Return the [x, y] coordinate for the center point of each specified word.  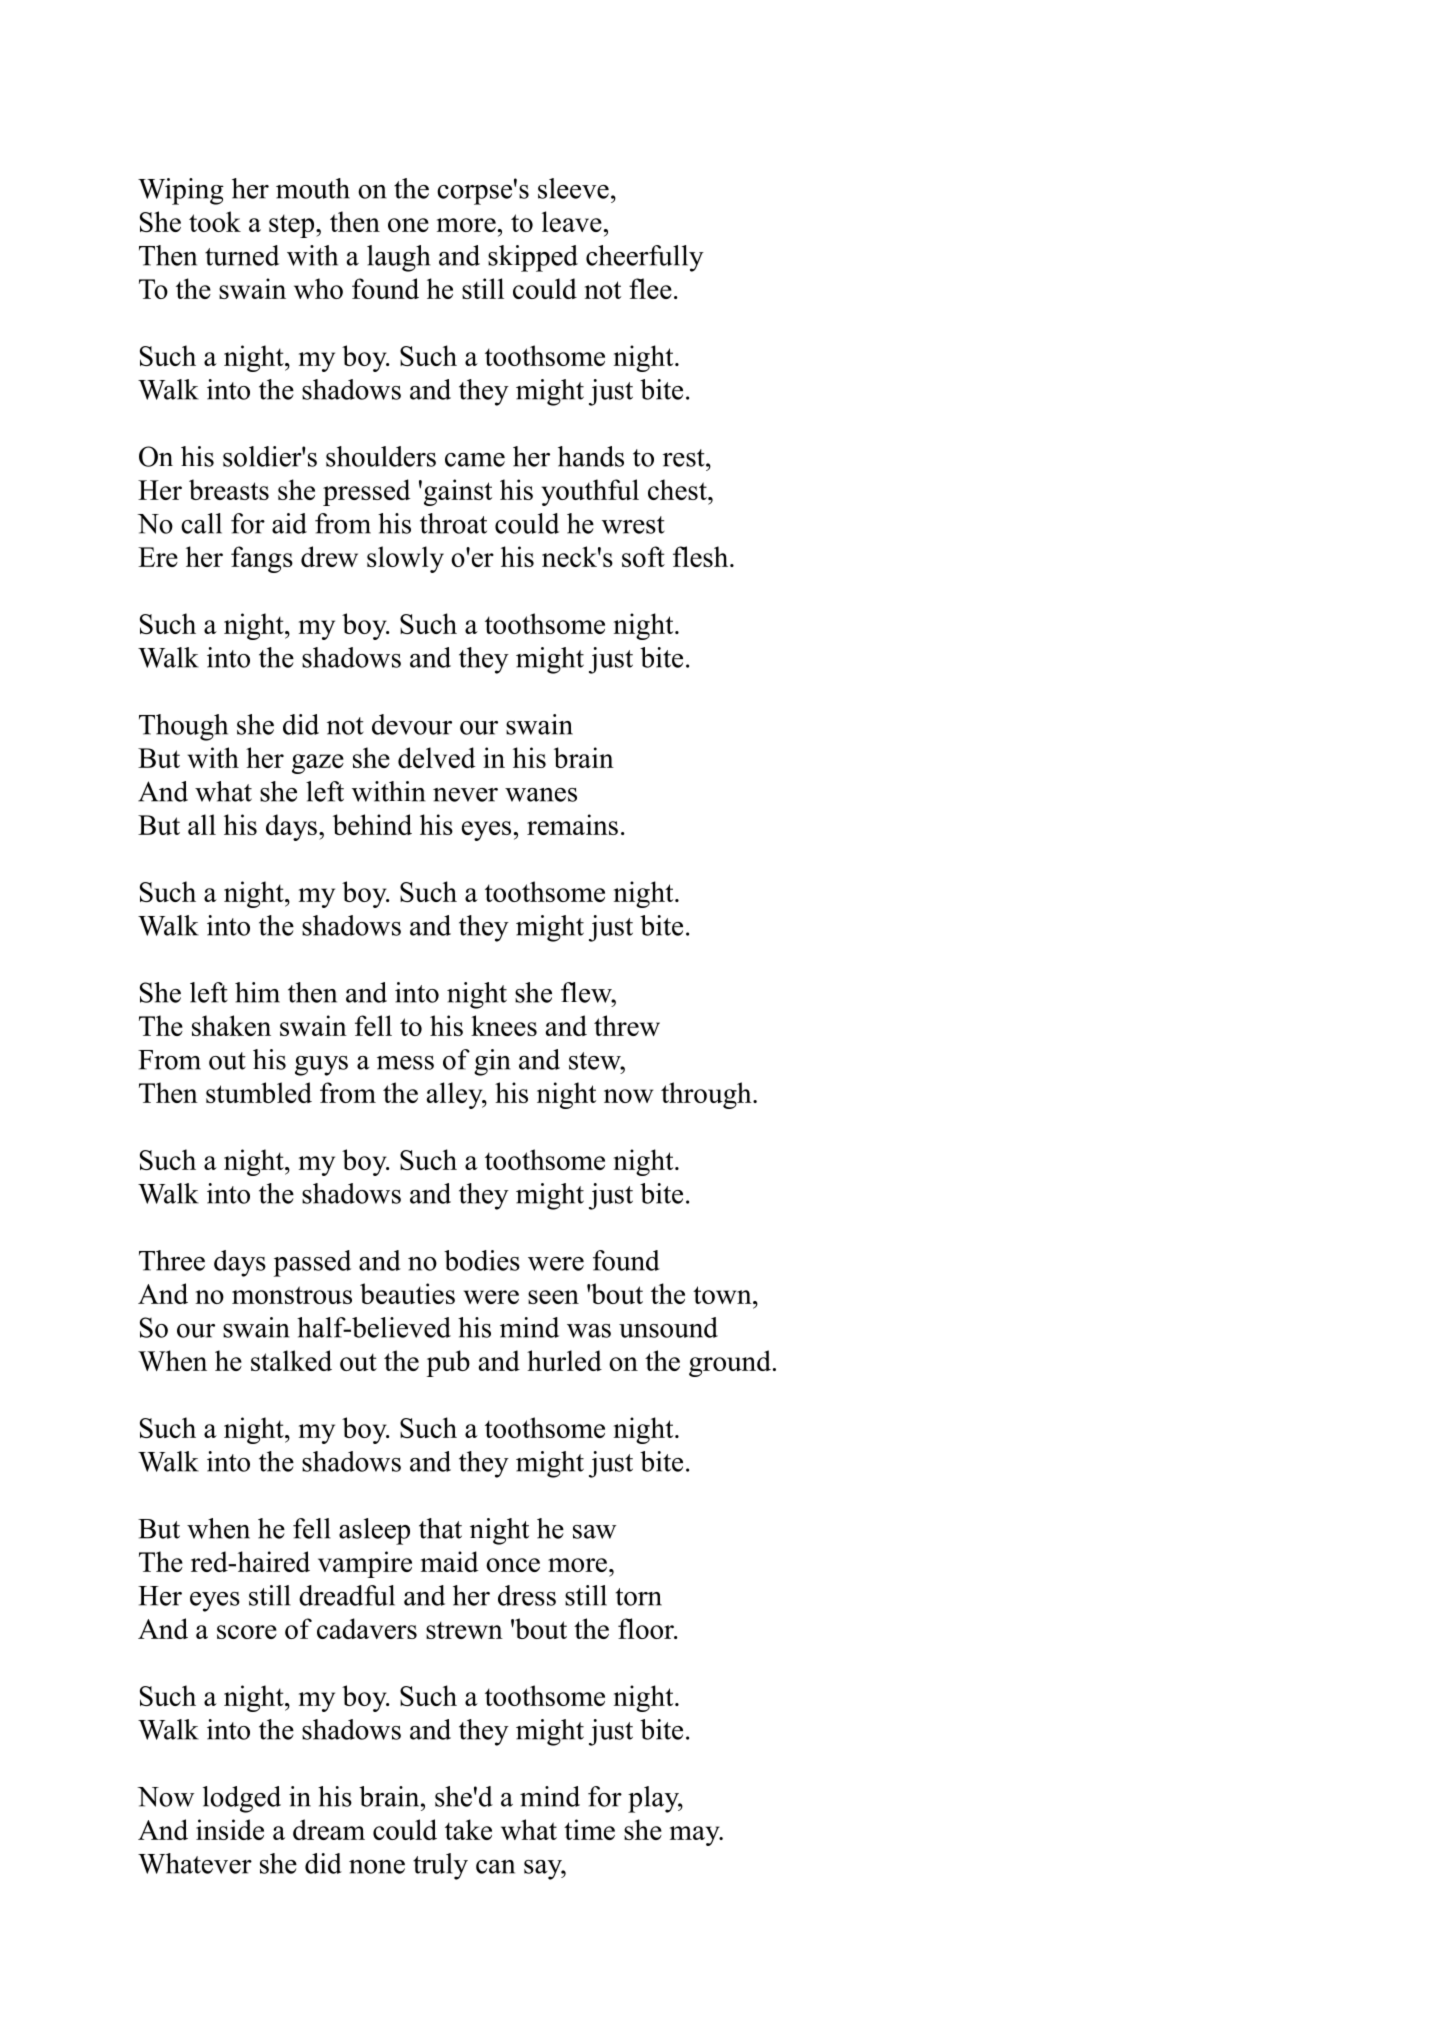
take [468, 1829]
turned [242, 255]
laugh [398, 258]
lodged [242, 1799]
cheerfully [645, 258]
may [696, 1836]
